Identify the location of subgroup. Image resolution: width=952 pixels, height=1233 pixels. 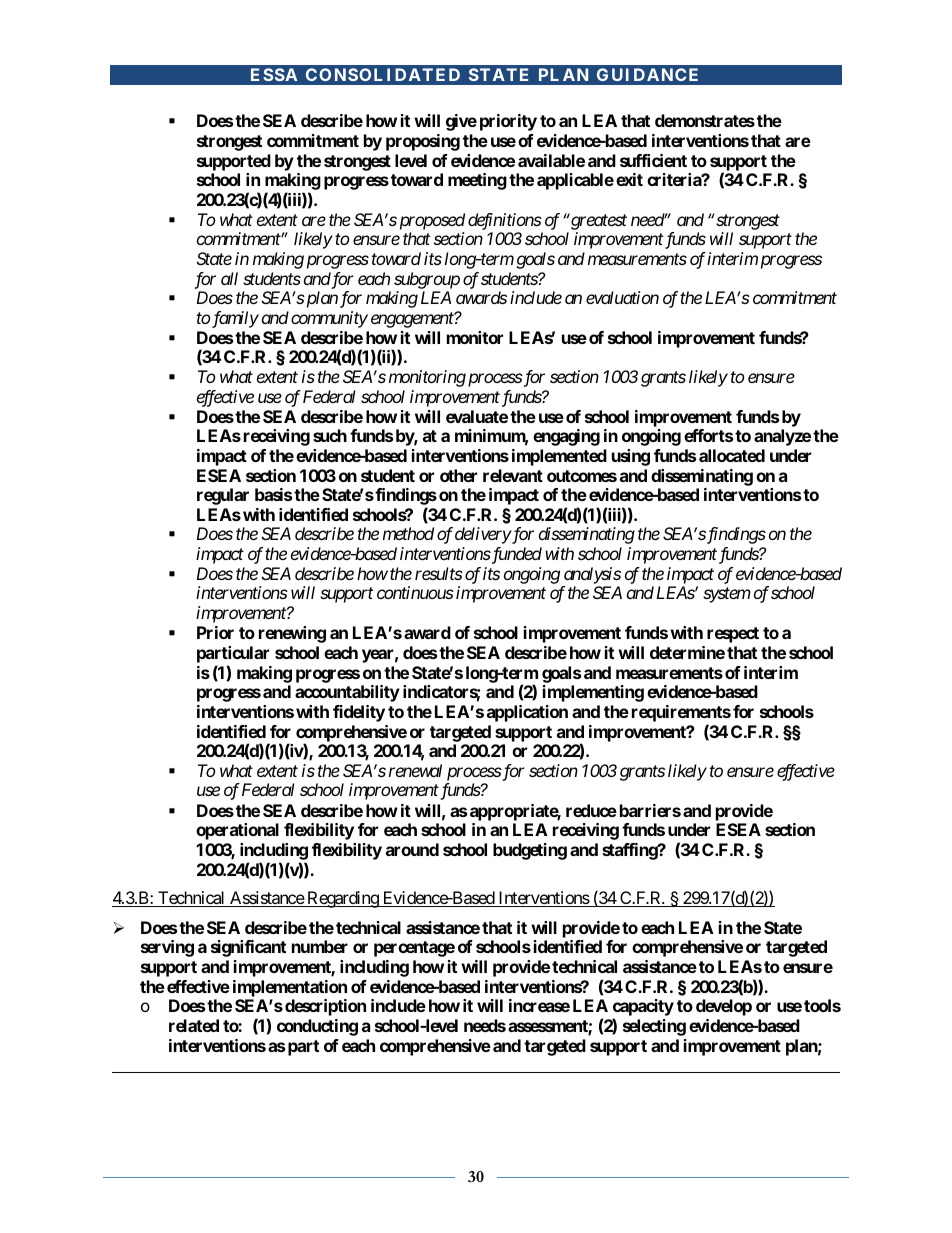
(427, 280).
